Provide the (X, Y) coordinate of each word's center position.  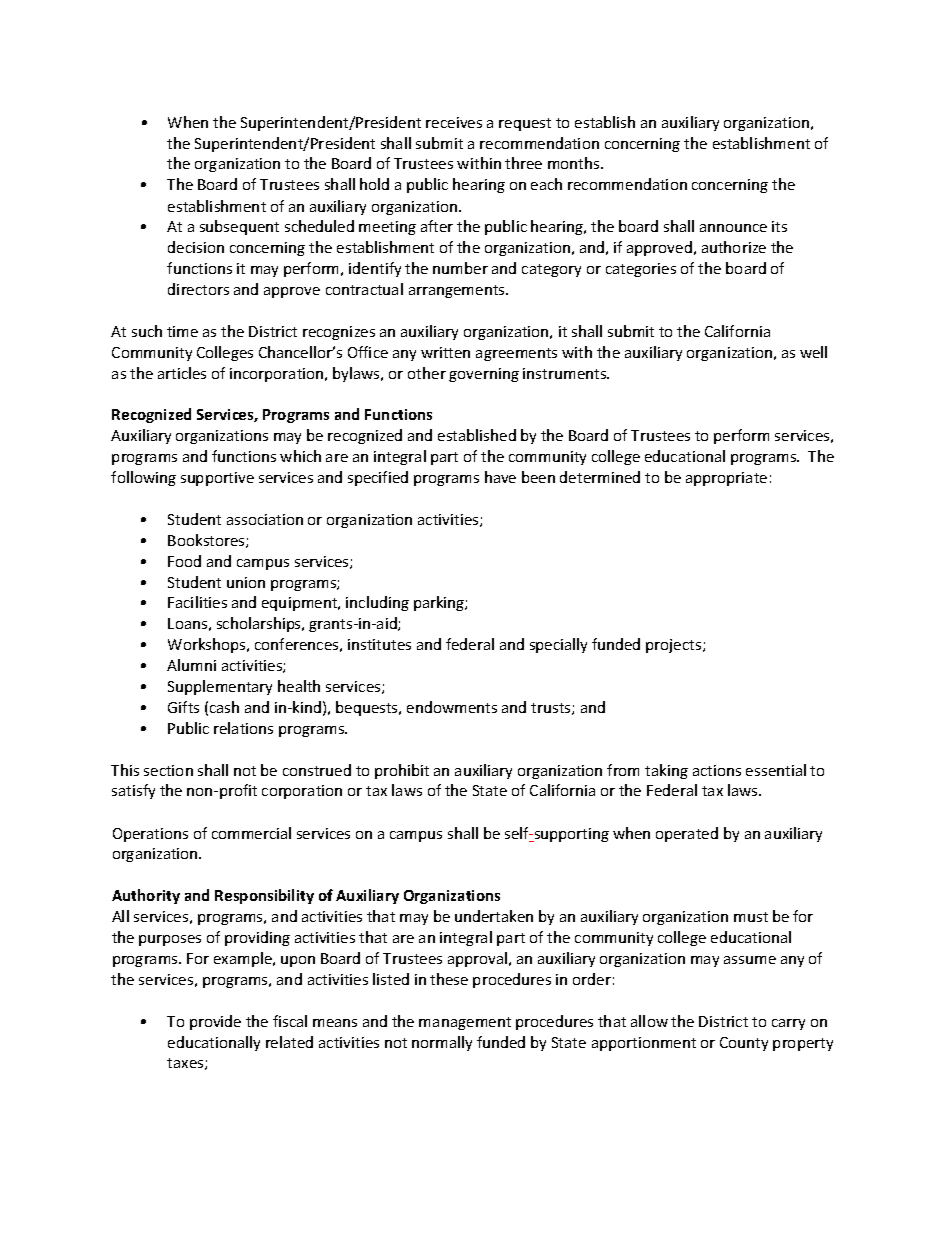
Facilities (197, 602)
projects (675, 646)
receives (454, 122)
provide (215, 1022)
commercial (251, 833)
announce (733, 228)
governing (484, 375)
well (813, 352)
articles (182, 373)
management (465, 1023)
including (377, 603)
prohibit (402, 771)
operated (687, 834)
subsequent (239, 227)
